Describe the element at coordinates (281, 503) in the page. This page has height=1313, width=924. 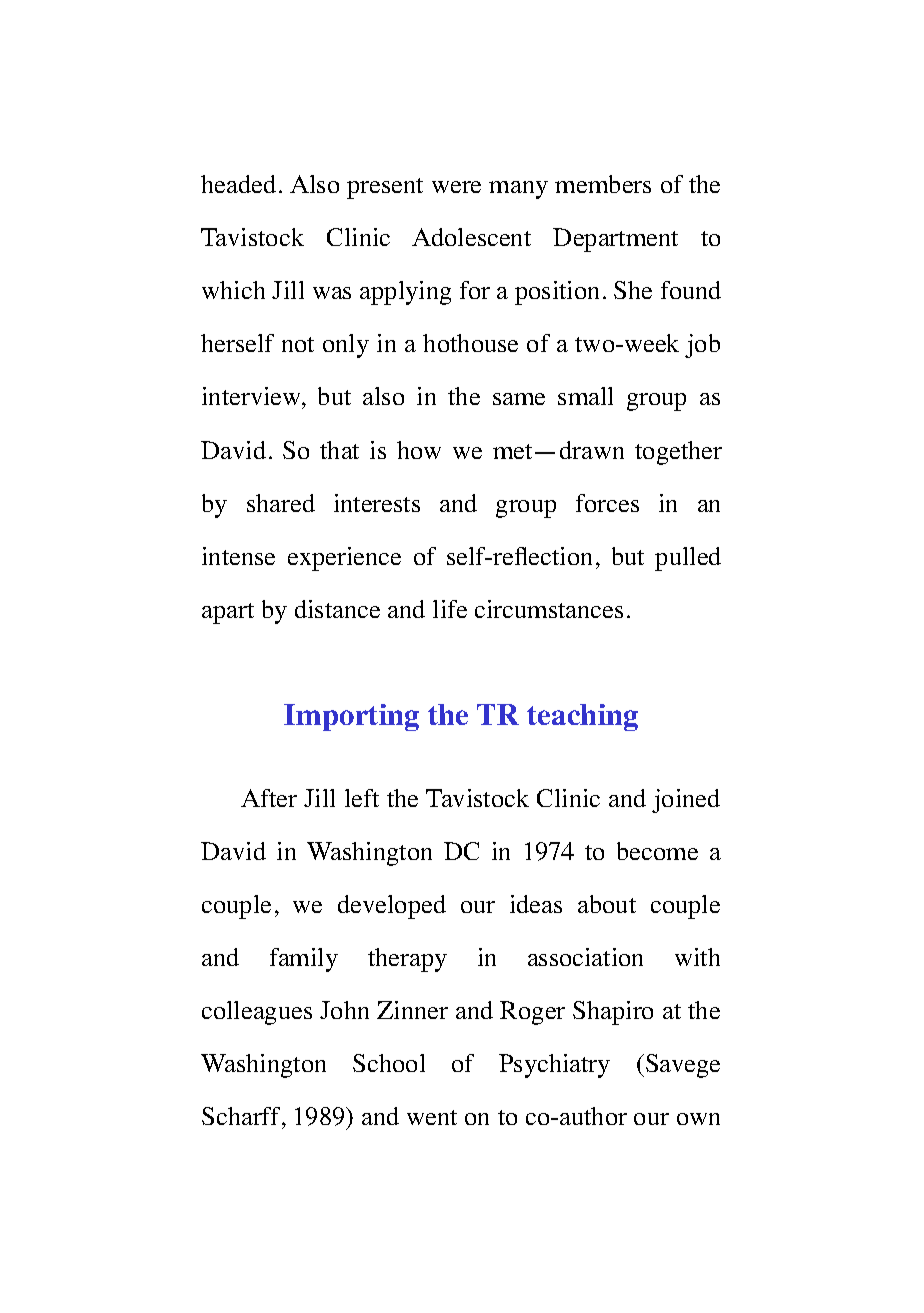
I see `shared` at that location.
